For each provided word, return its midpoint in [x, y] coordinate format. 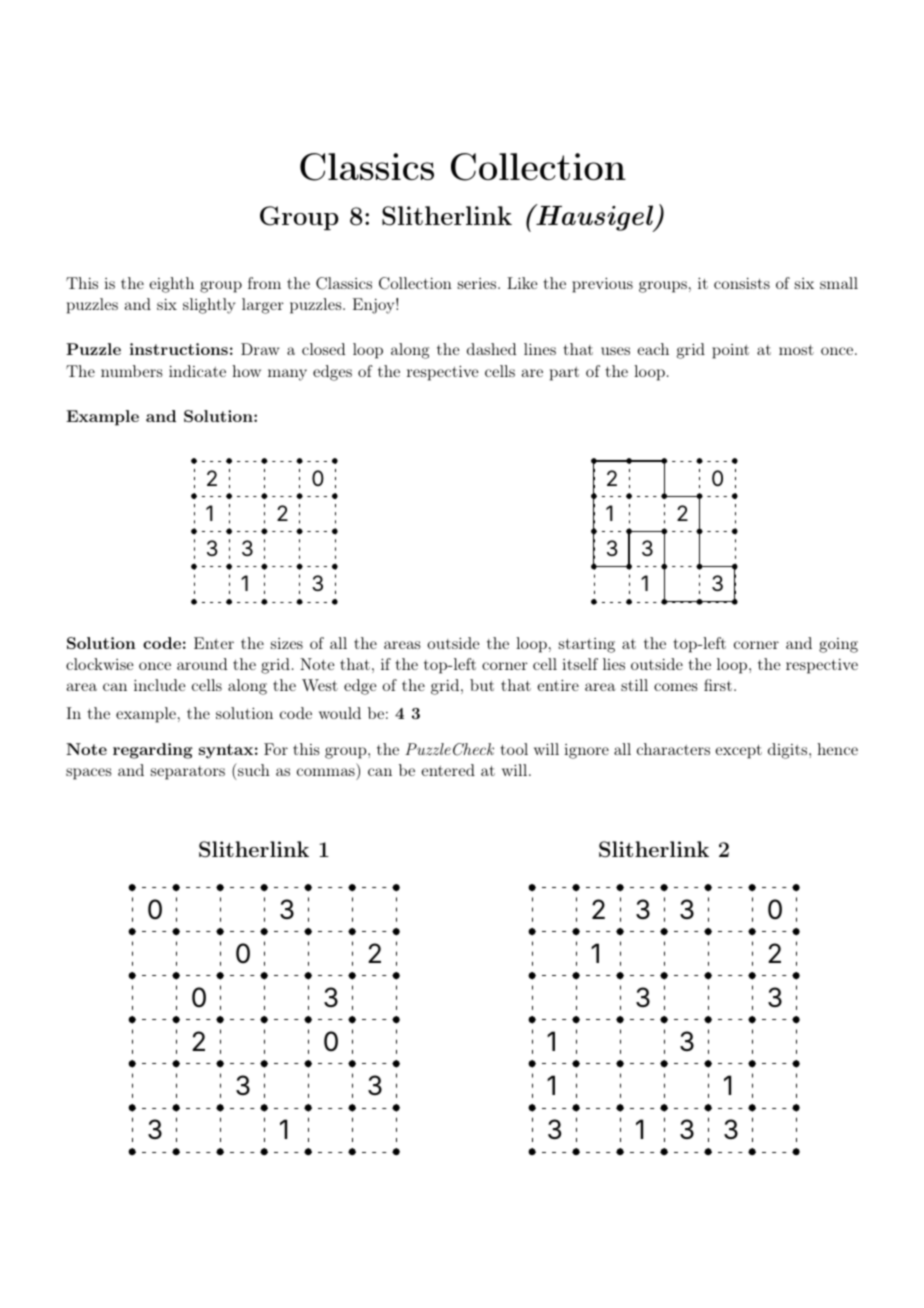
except [738, 752]
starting [587, 645]
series [478, 283]
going [838, 645]
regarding [153, 751]
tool [514, 749]
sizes [287, 643]
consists [742, 283]
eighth [171, 285]
